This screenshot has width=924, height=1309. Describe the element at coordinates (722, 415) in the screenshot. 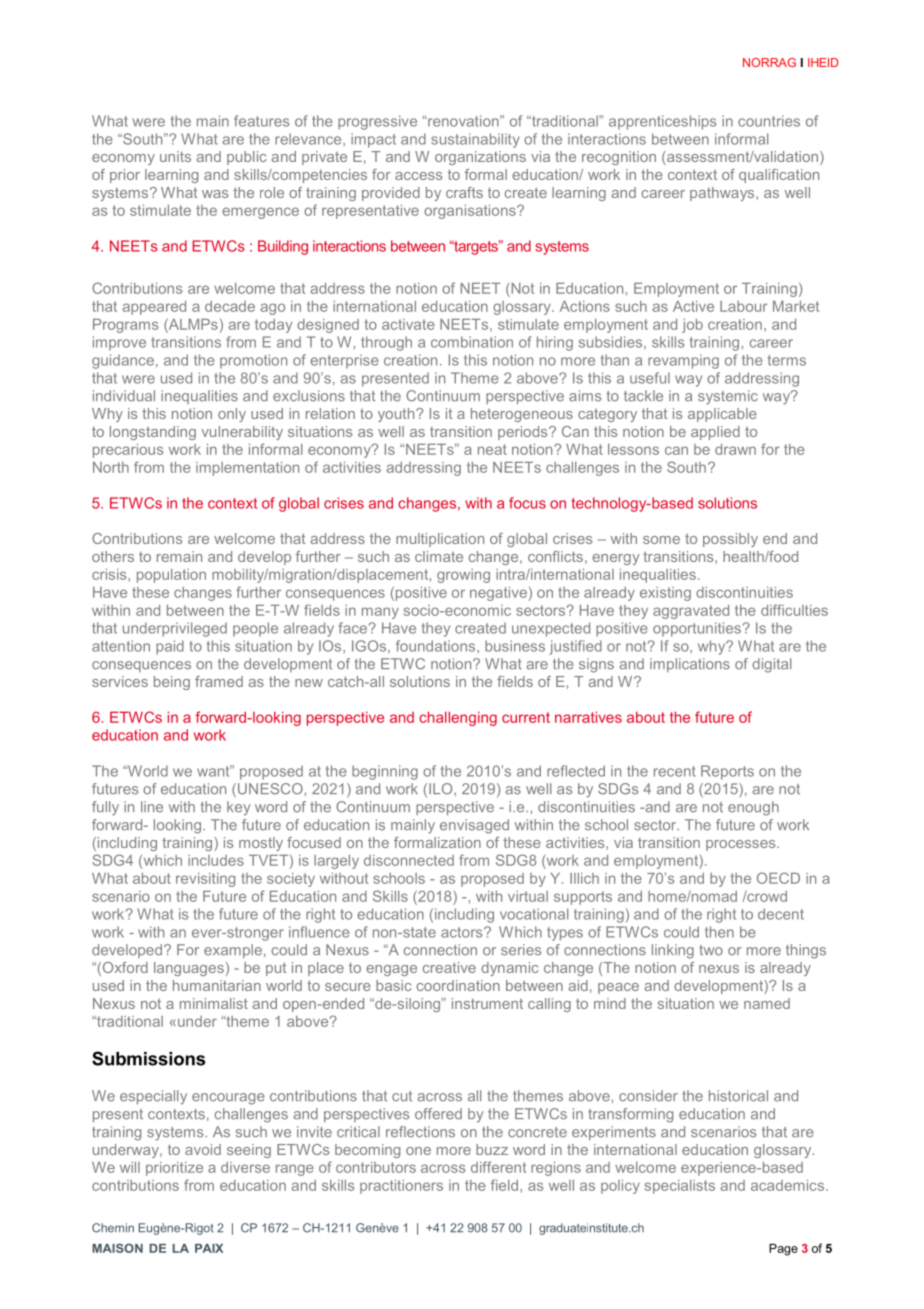

I see `applicable` at that location.
